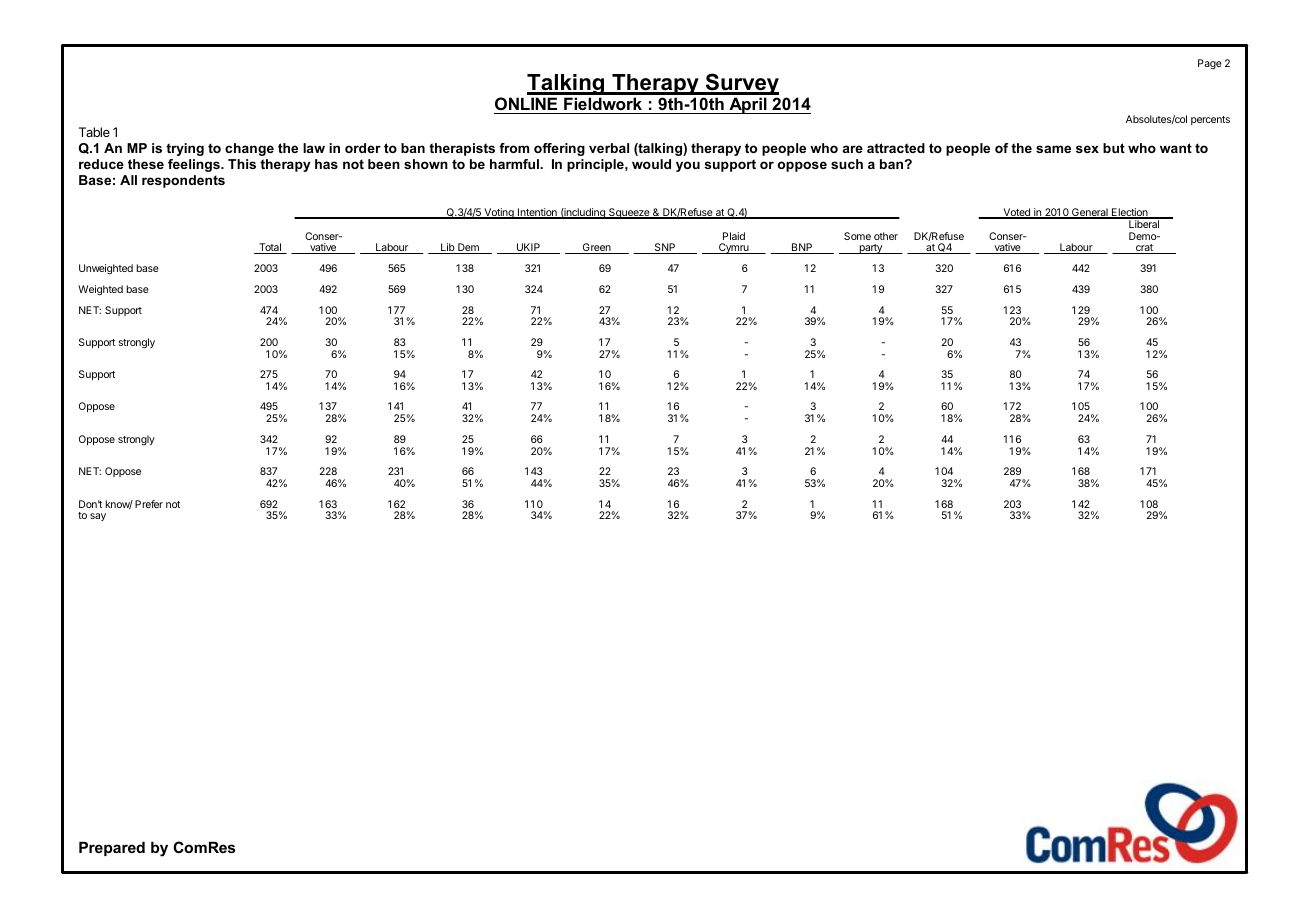  What do you see at coordinates (149, 504) in the document?
I see `Prefer` at bounding box center [149, 504].
